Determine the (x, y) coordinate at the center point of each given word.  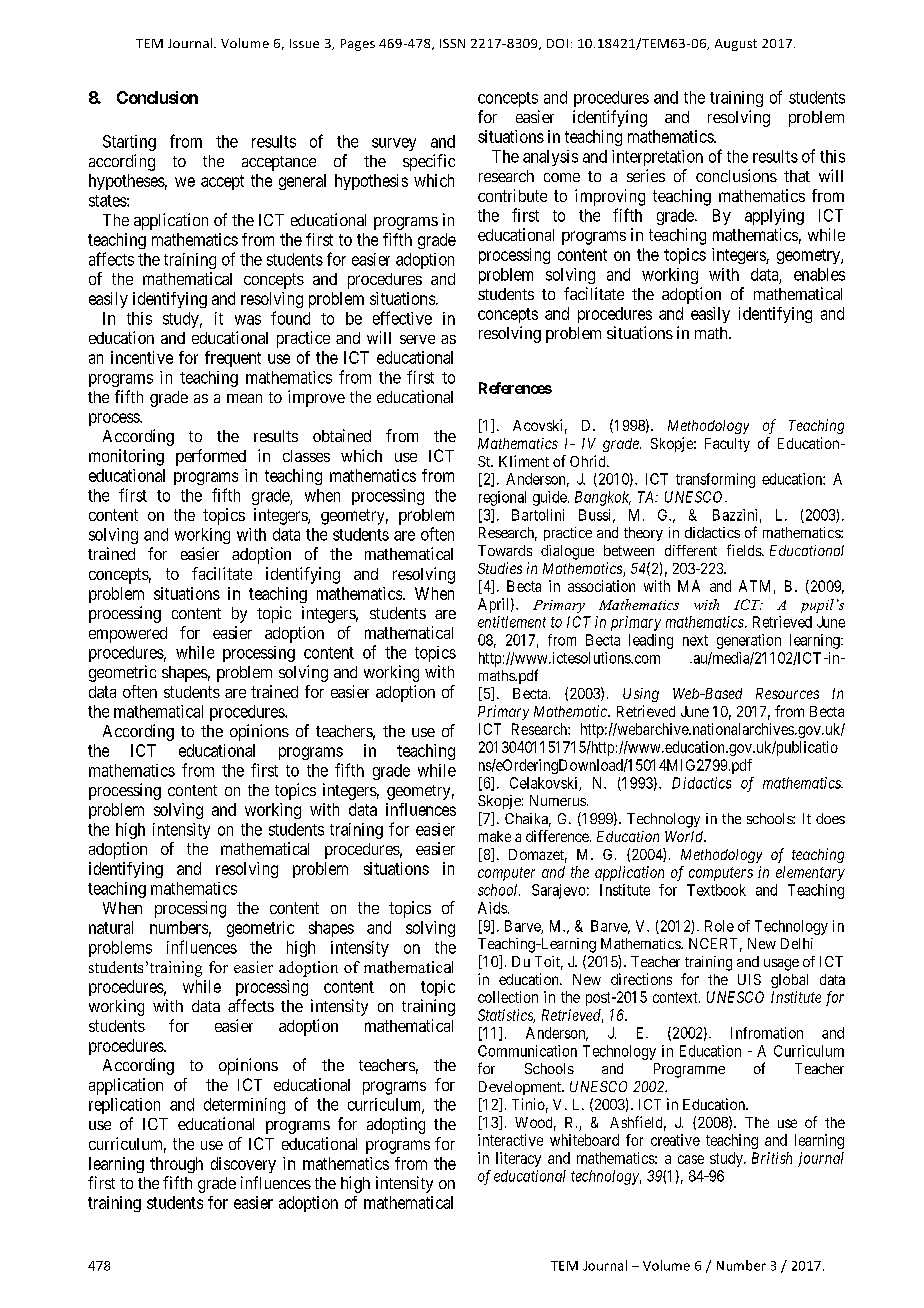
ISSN (452, 43)
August (736, 45)
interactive (510, 1140)
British (772, 1158)
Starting (129, 143)
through (176, 1165)
